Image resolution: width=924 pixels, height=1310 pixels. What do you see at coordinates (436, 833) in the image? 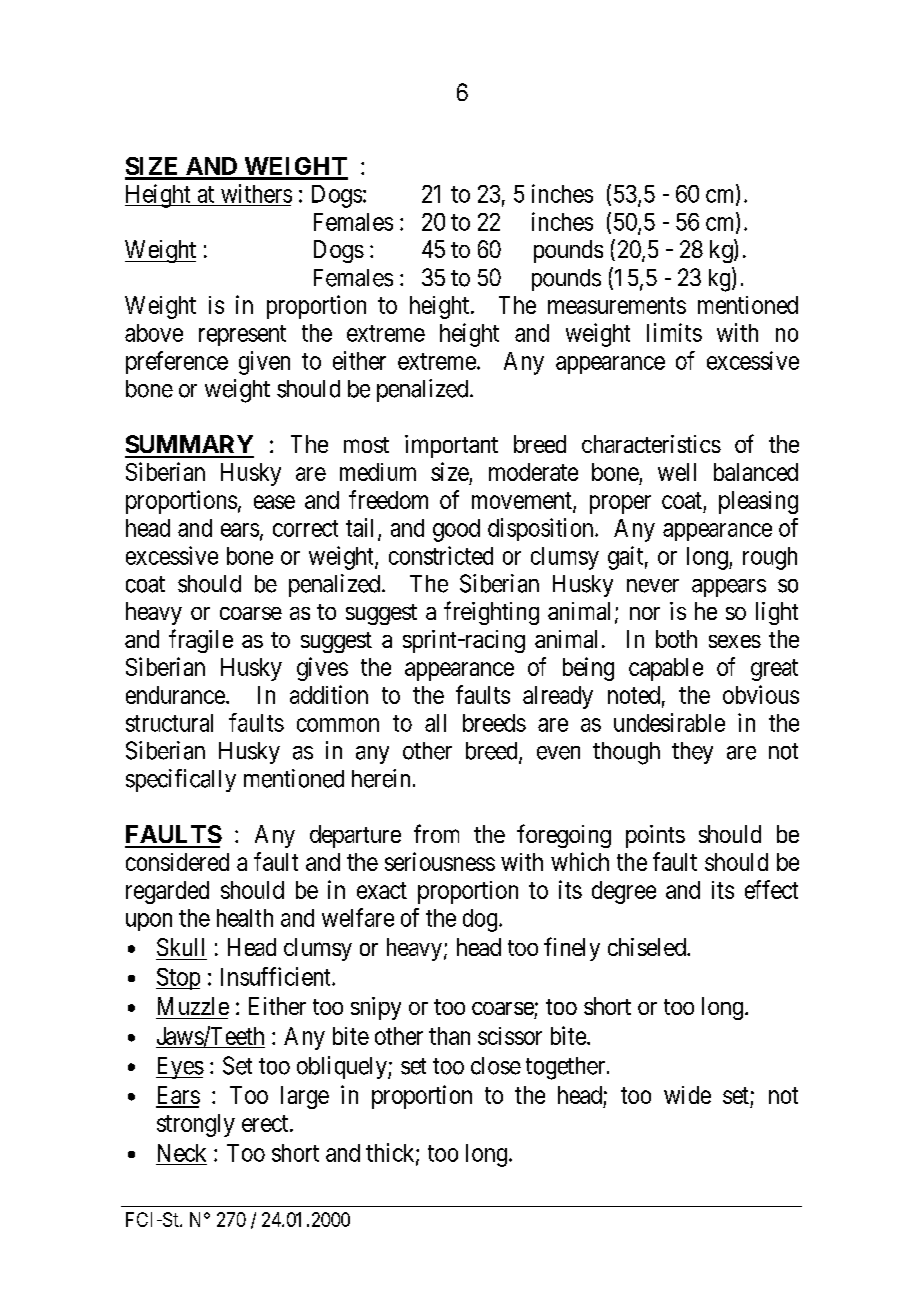
I see `from` at bounding box center [436, 833].
